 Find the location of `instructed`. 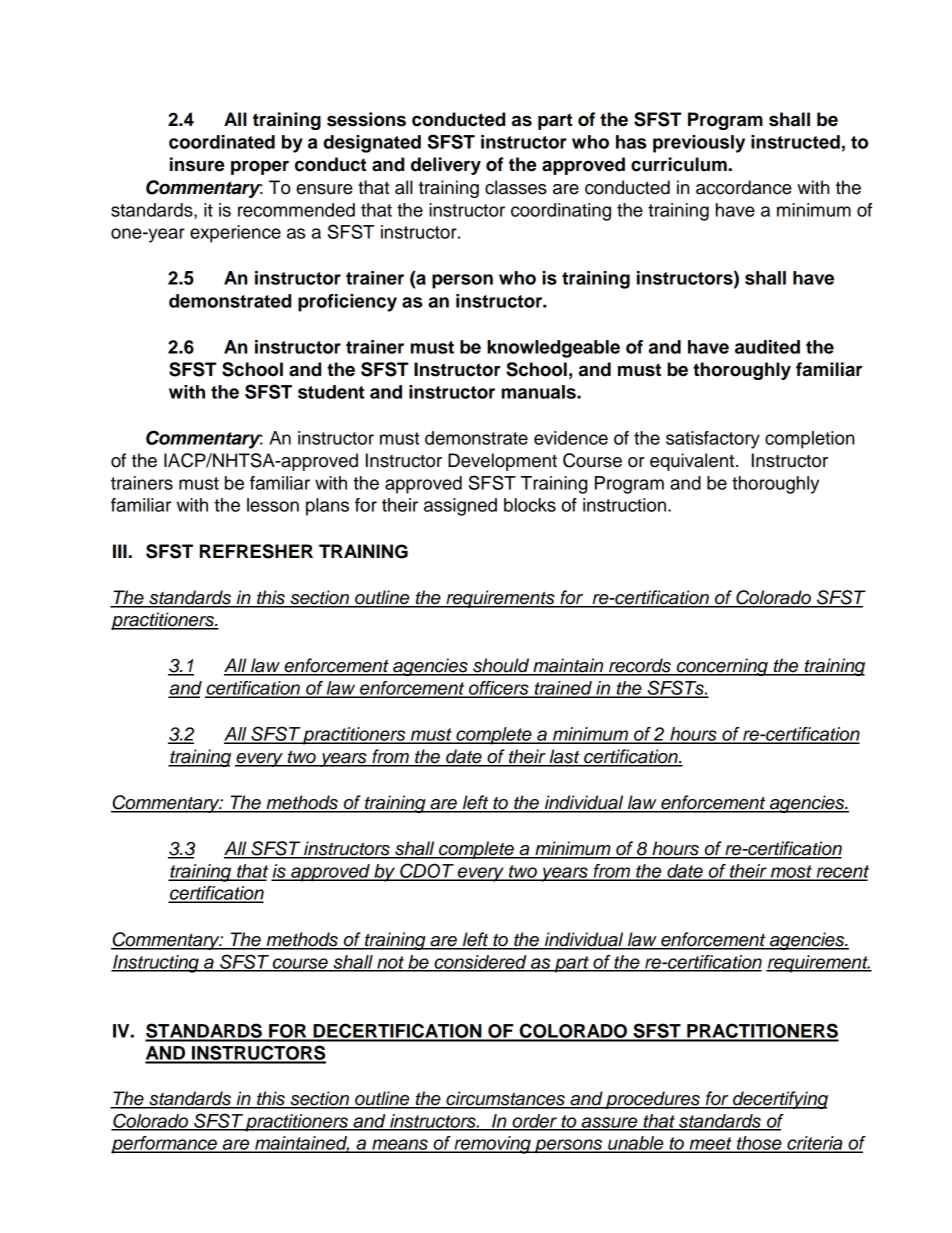

instructed is located at coordinates (795, 142).
